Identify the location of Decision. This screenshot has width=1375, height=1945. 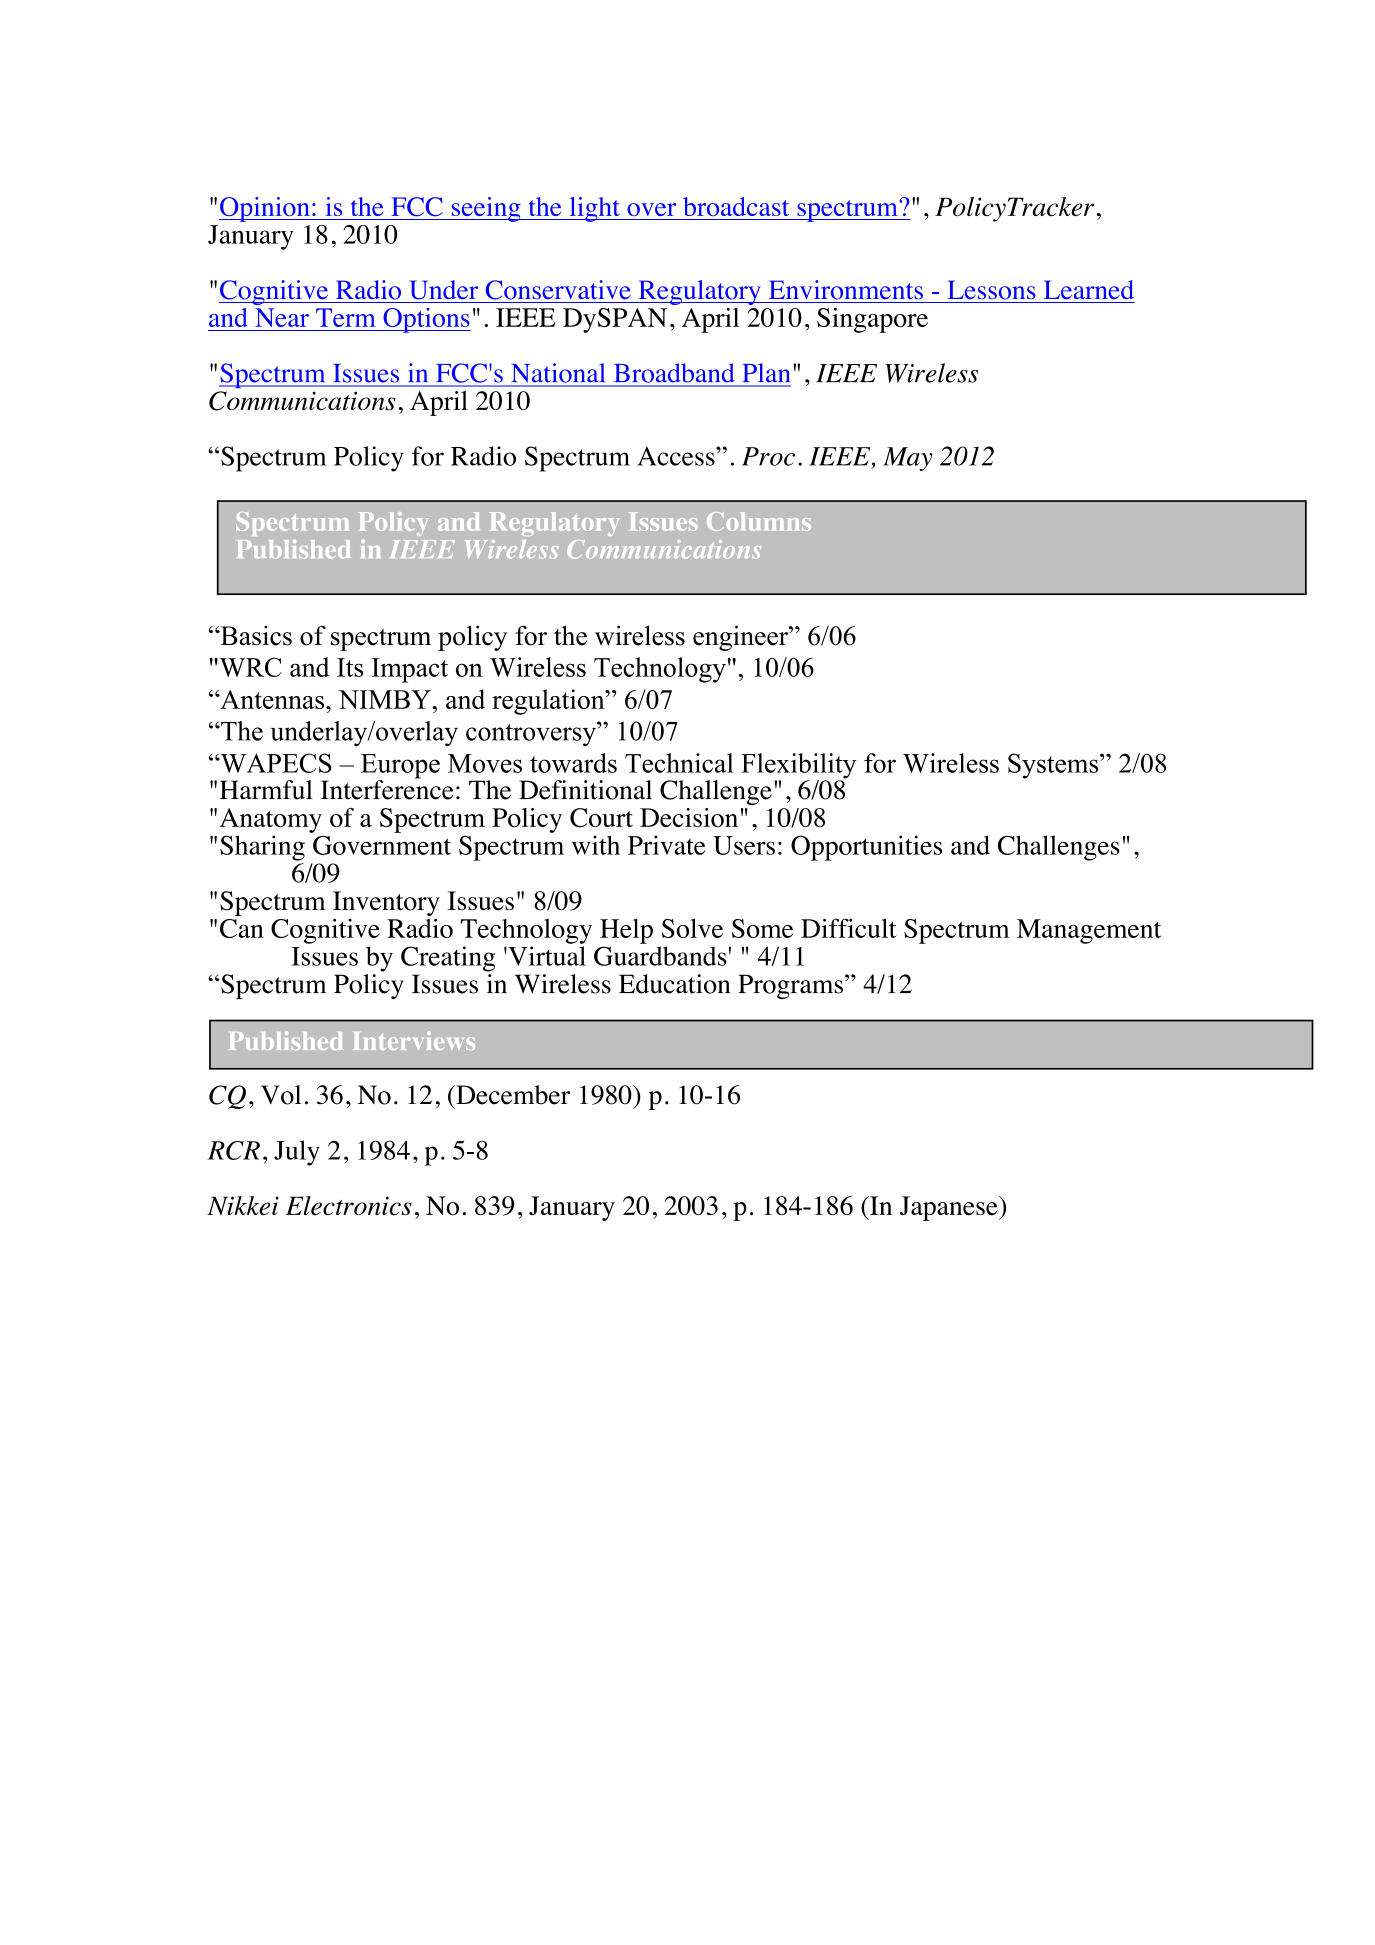
(689, 818).
